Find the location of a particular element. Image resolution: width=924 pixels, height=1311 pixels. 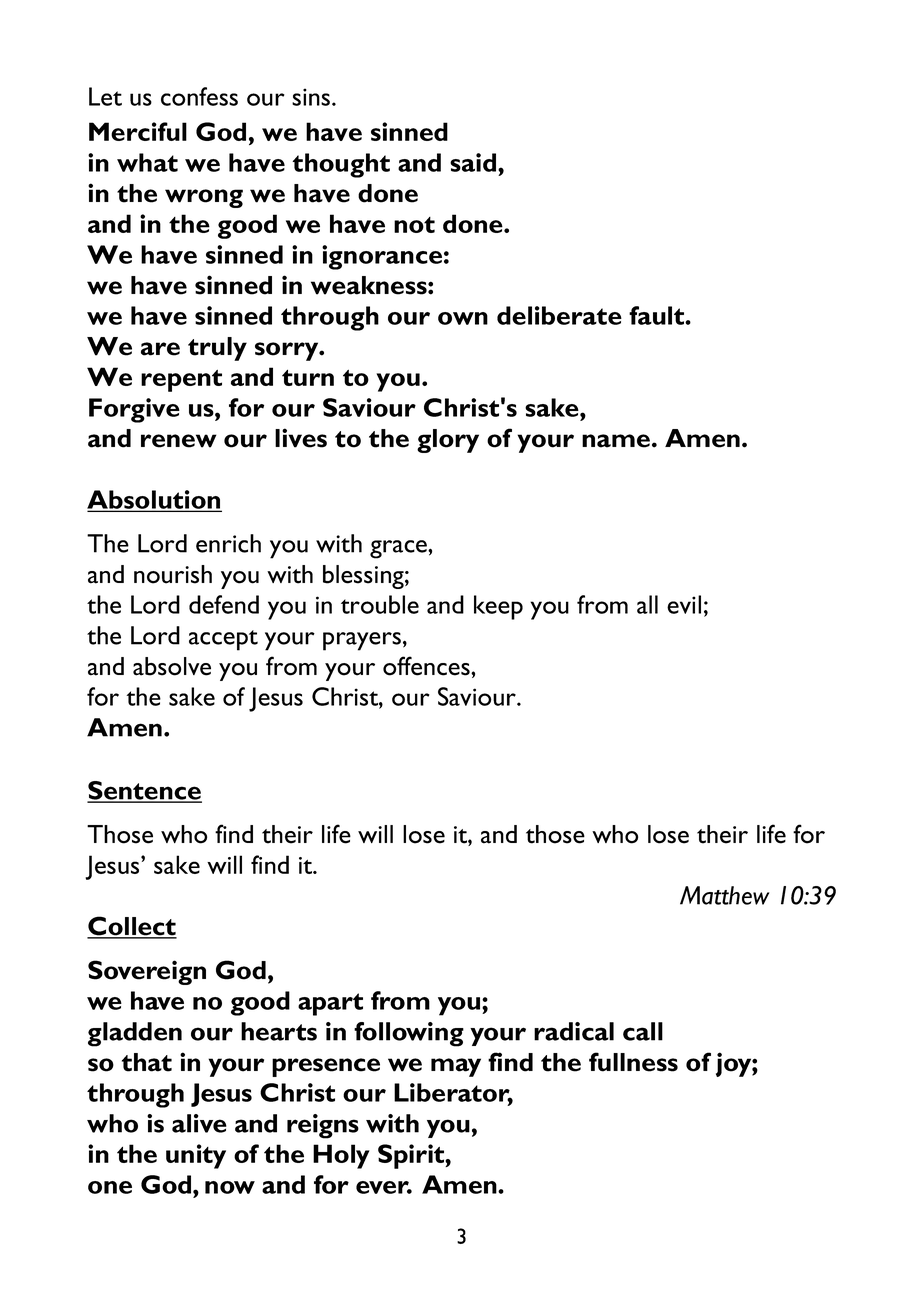

Holy is located at coordinates (341, 1156).
